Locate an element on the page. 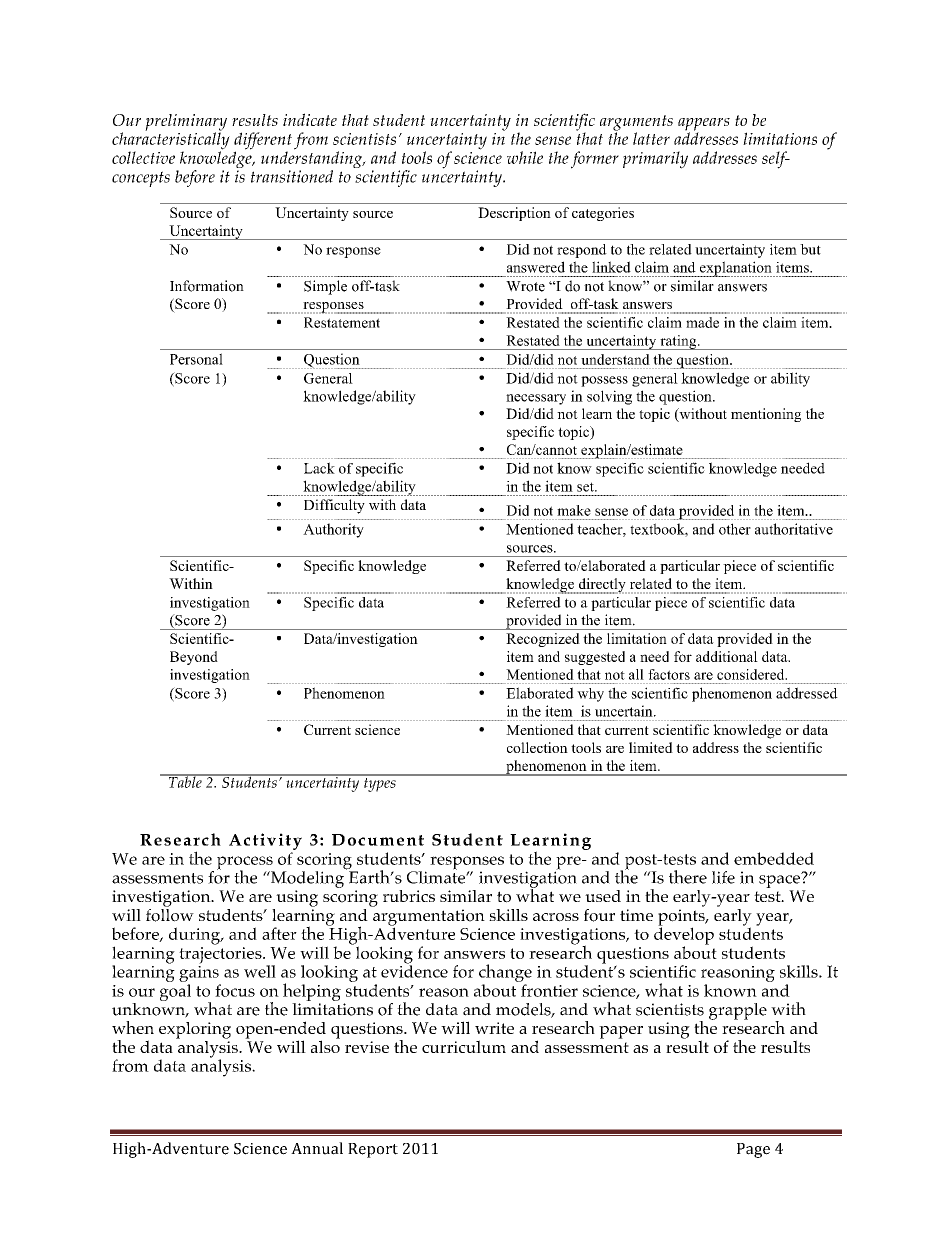  mentioning is located at coordinates (766, 415).
